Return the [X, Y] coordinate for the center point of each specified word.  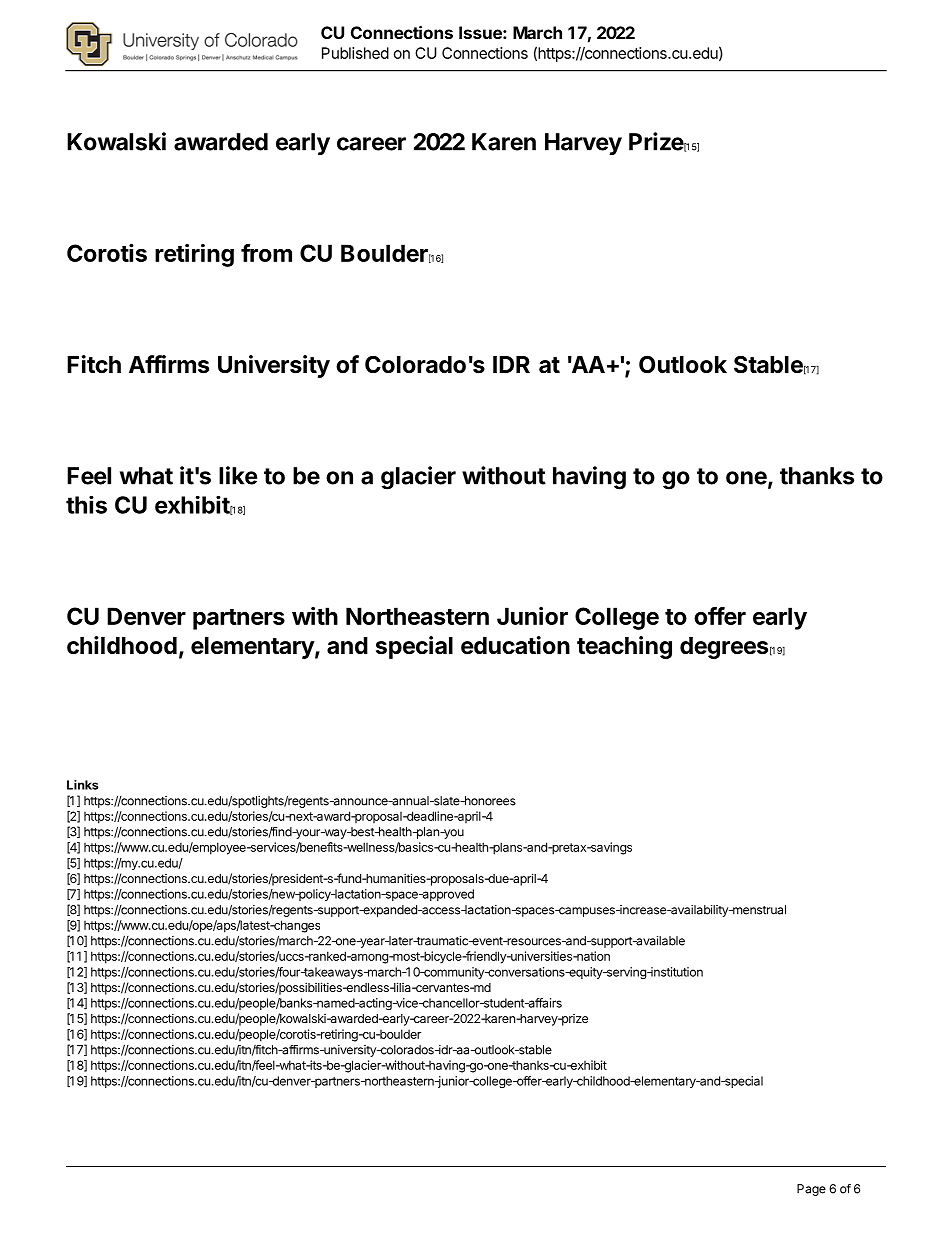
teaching [624, 647]
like [238, 475]
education [515, 645]
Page [811, 1190]
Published [355, 53]
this [86, 505]
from [266, 253]
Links [82, 785]
